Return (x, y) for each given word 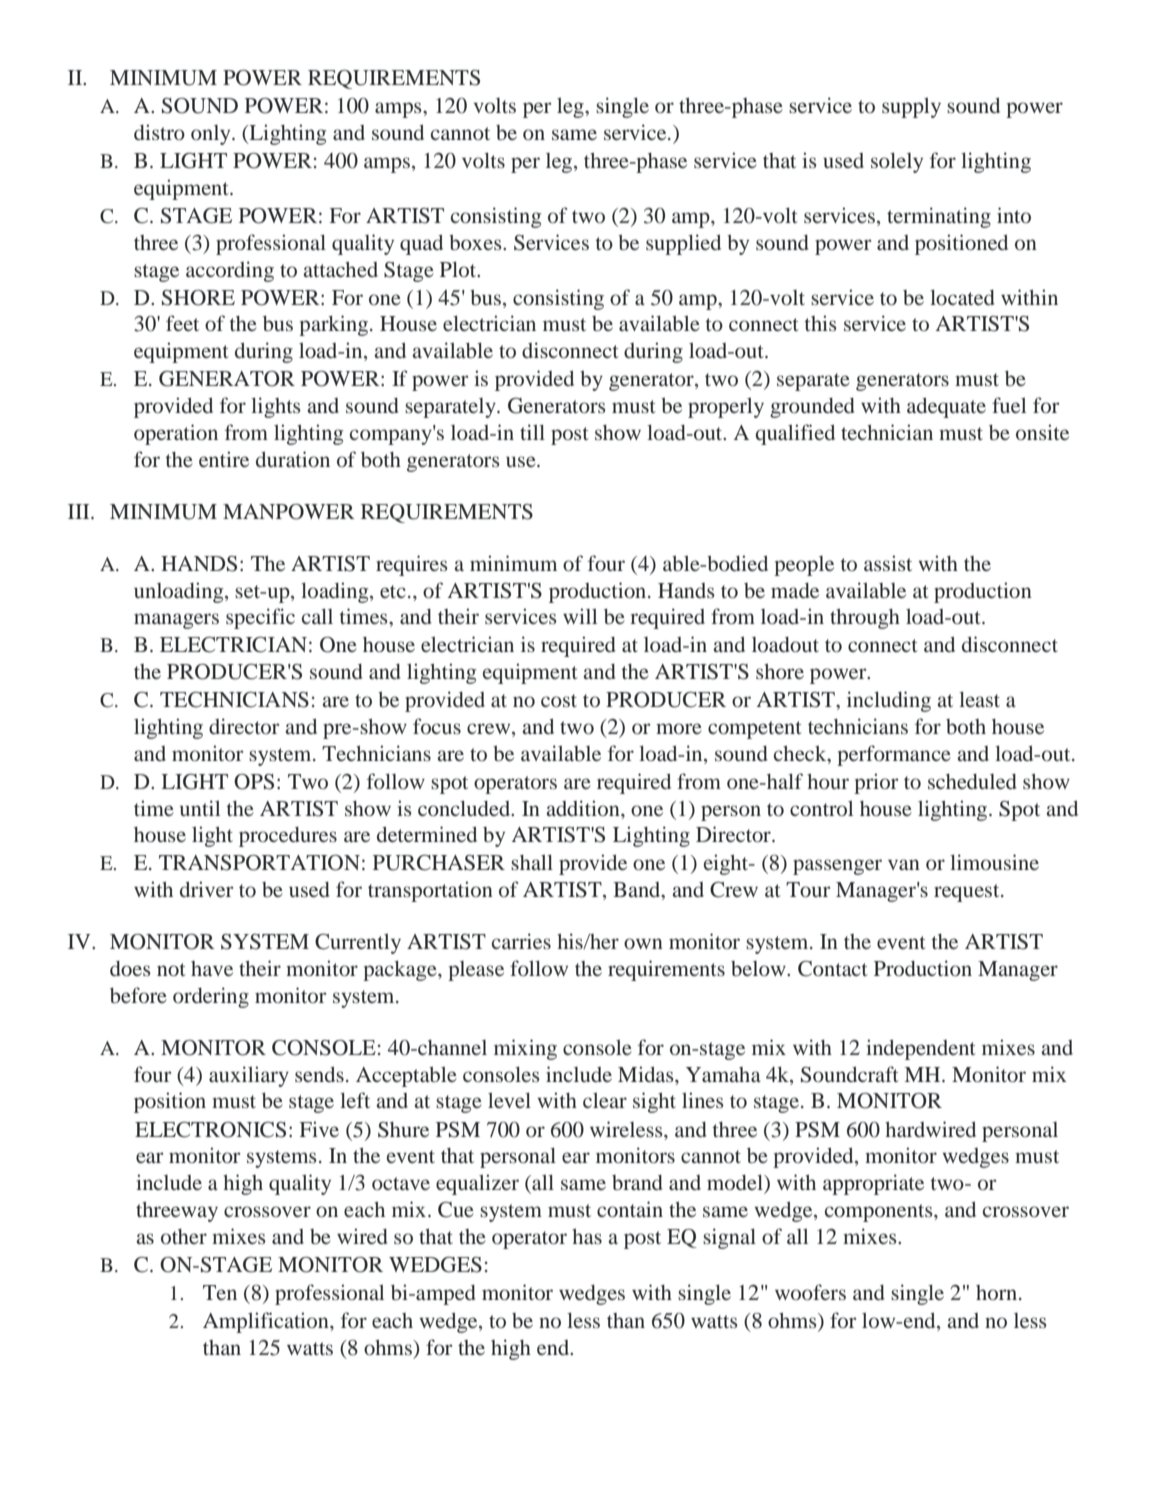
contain (630, 1209)
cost (559, 700)
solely (897, 162)
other (184, 1236)
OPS (254, 782)
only (212, 135)
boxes (476, 242)
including (889, 701)
